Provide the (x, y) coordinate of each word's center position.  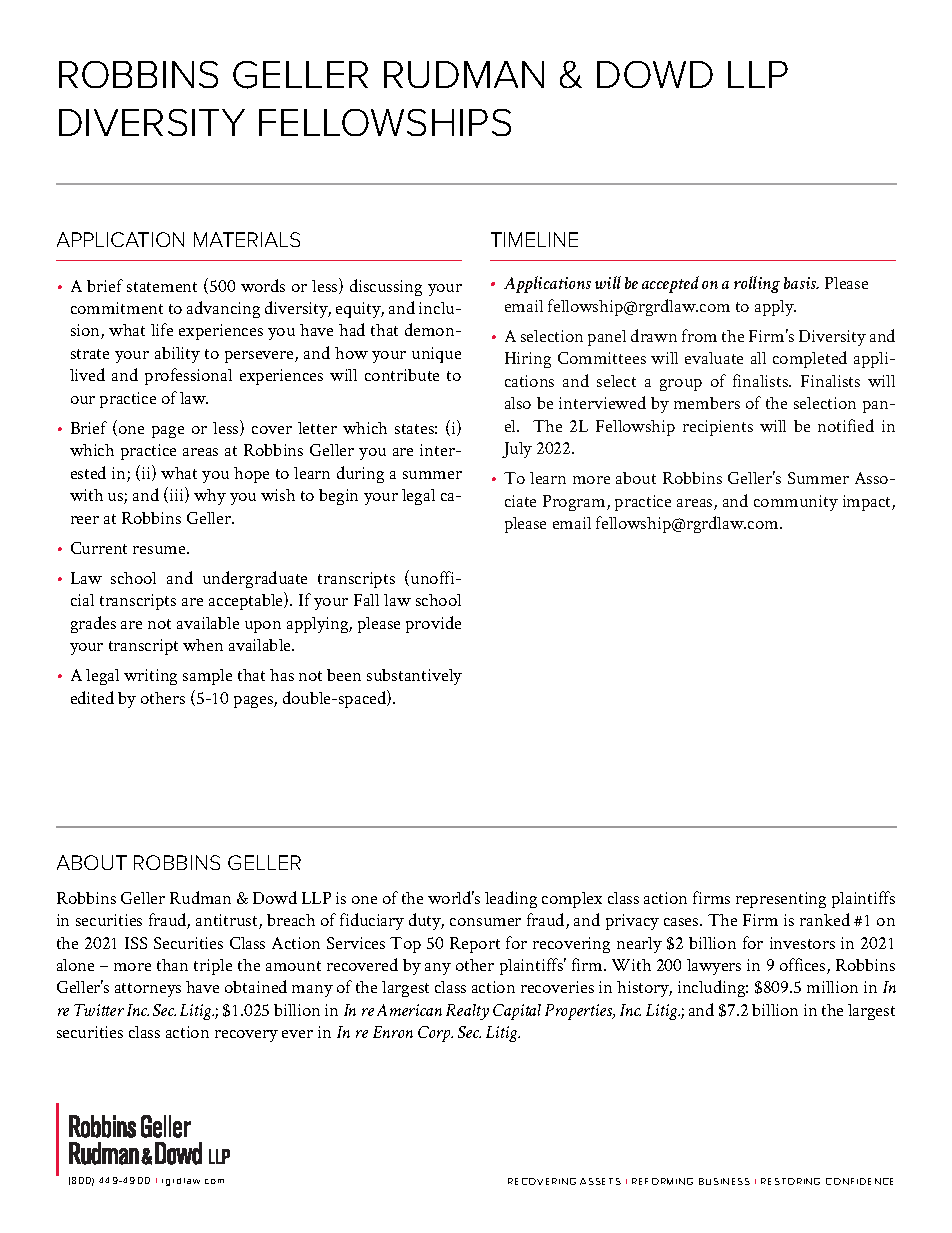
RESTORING (790, 1181)
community (796, 503)
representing (781, 900)
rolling (757, 284)
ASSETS (600, 1181)
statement (162, 287)
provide (433, 624)
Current (99, 548)
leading (511, 899)
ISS (136, 943)
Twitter (99, 1010)
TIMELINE (534, 239)
